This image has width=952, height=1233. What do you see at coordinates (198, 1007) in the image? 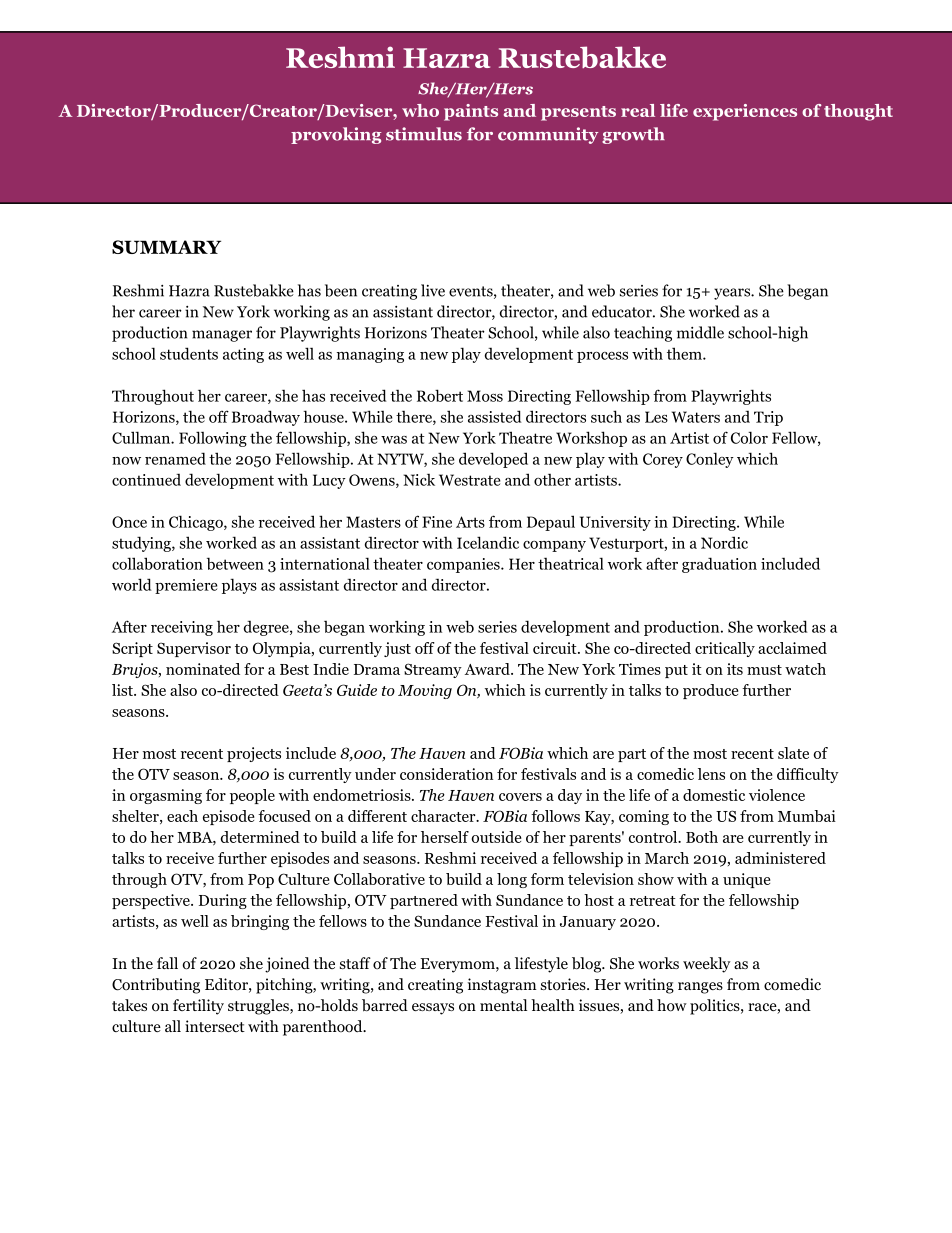
I see `fertility` at bounding box center [198, 1007].
